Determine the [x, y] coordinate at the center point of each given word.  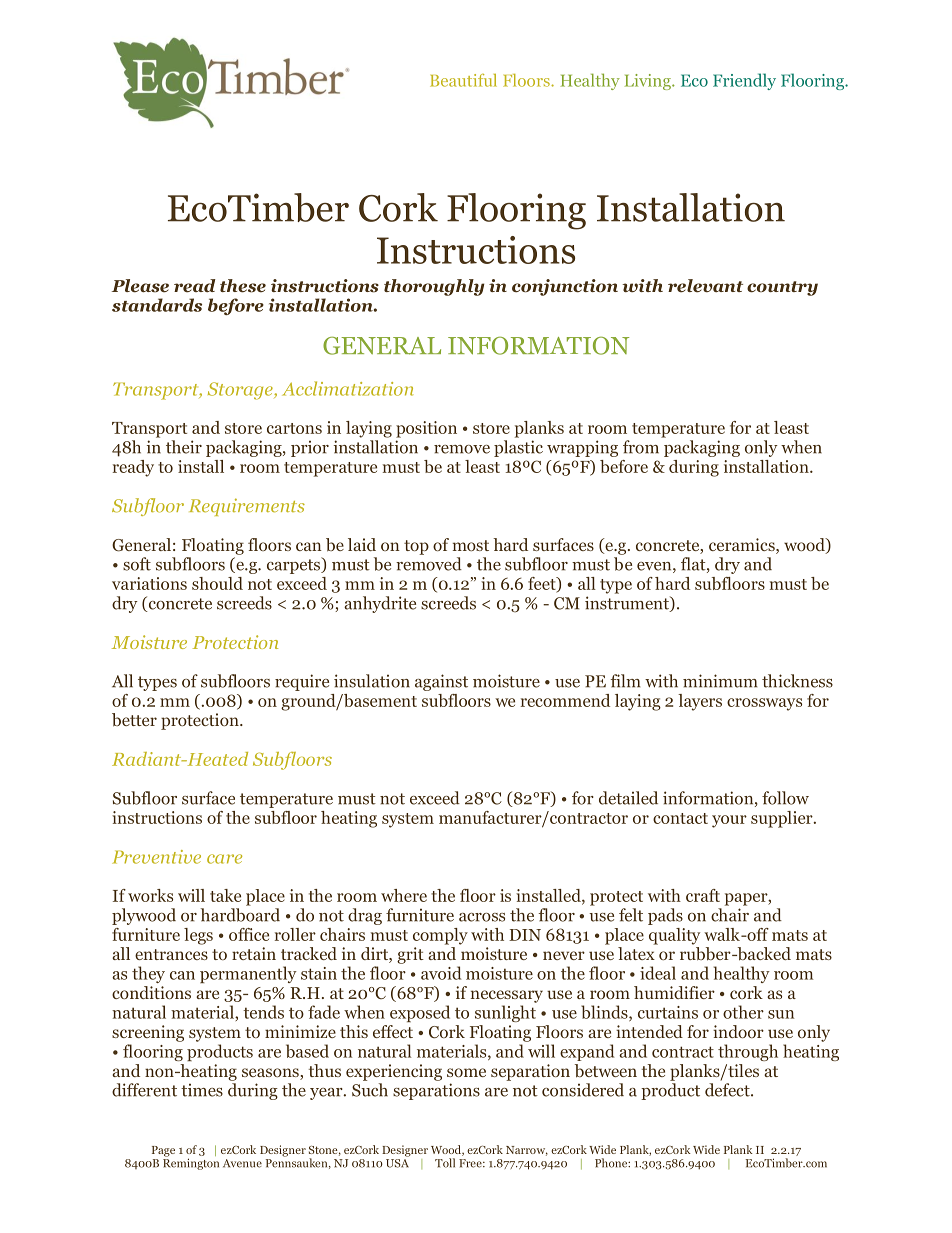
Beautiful [463, 80]
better [134, 719]
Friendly [744, 81]
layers [700, 702]
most [471, 545]
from [641, 447]
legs [198, 936]
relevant [705, 286]
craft [703, 895]
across [482, 917]
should [217, 583]
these [243, 286]
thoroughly [434, 287]
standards [157, 305]
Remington [191, 1163]
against [441, 682]
